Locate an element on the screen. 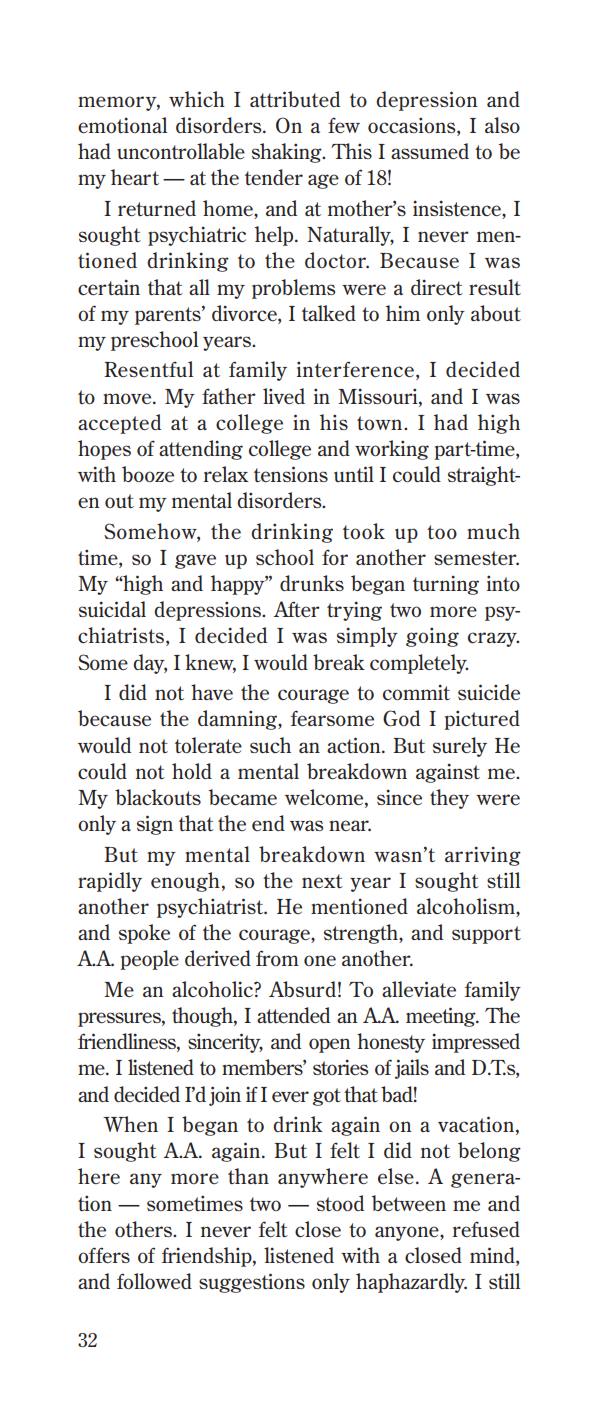  have is located at coordinates (212, 692).
